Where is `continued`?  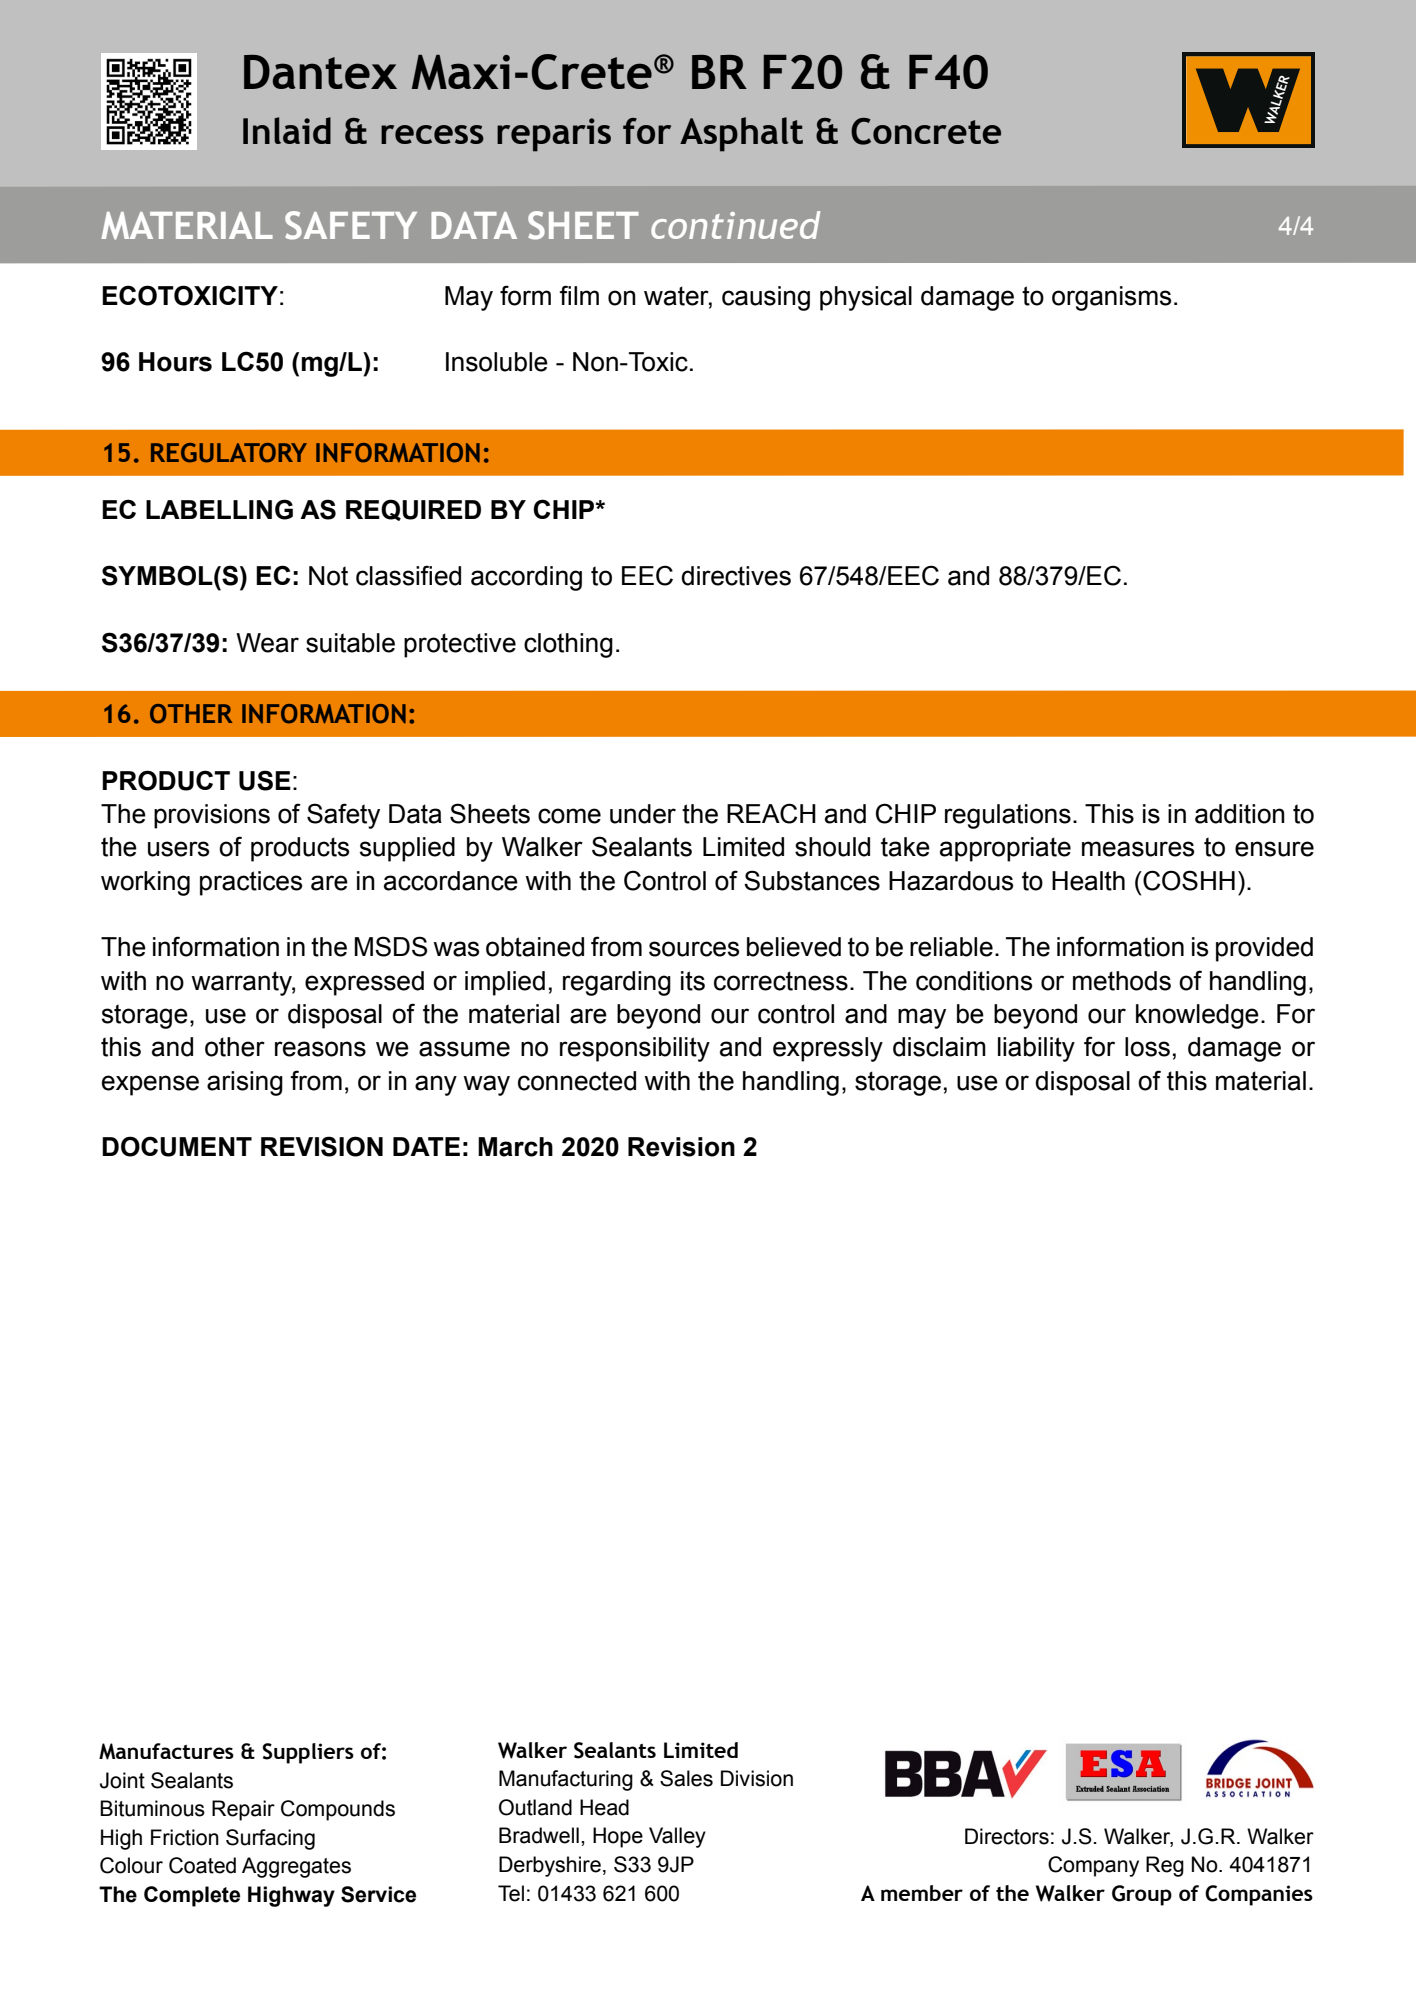 continued is located at coordinates (735, 225).
